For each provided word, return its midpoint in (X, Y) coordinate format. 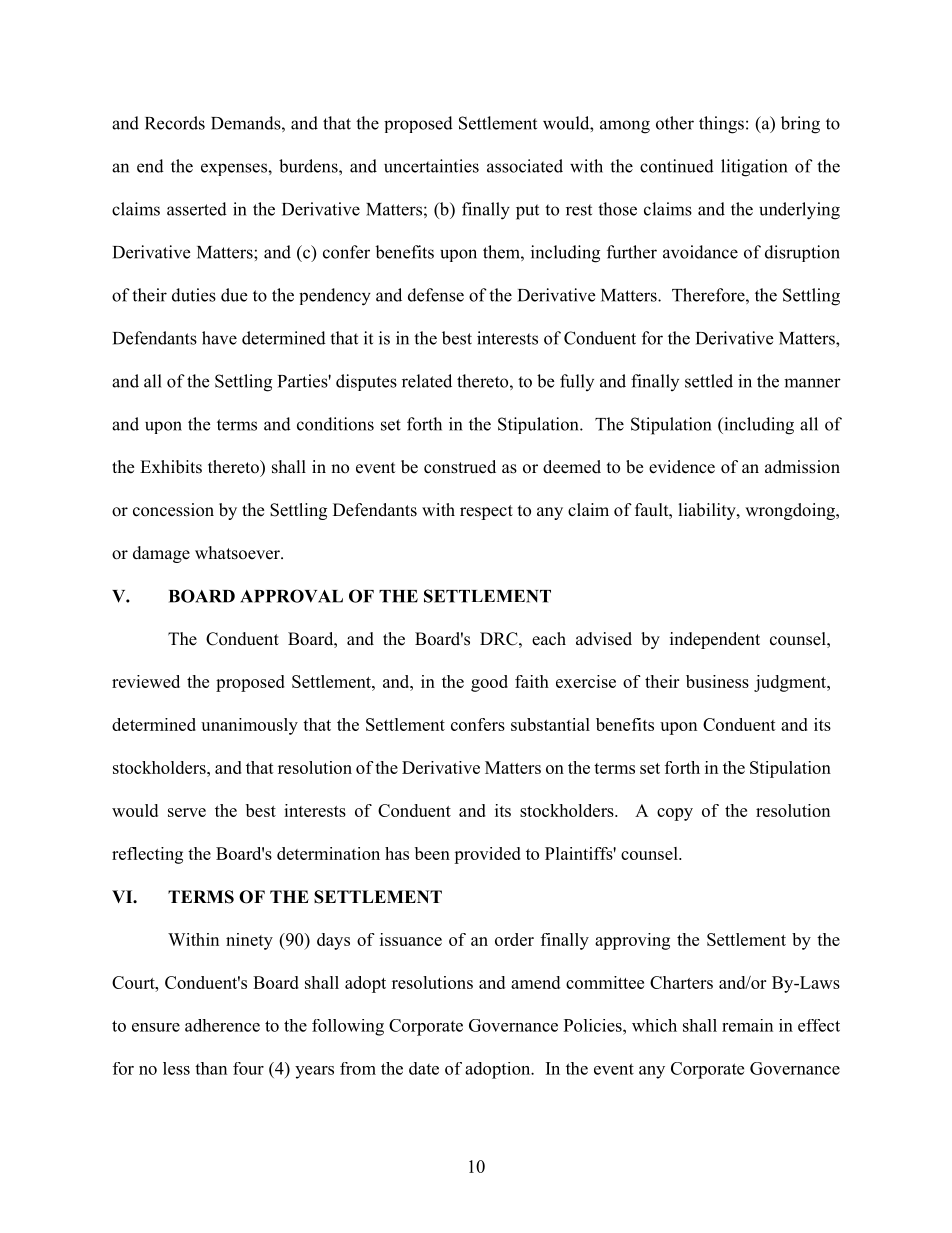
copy (675, 814)
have (219, 338)
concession (173, 510)
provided (487, 855)
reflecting (147, 855)
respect (486, 512)
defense (436, 295)
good (489, 683)
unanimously (249, 726)
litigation (754, 168)
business (717, 681)
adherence (222, 1025)
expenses (235, 169)
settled (709, 381)
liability (708, 511)
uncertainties (431, 166)
